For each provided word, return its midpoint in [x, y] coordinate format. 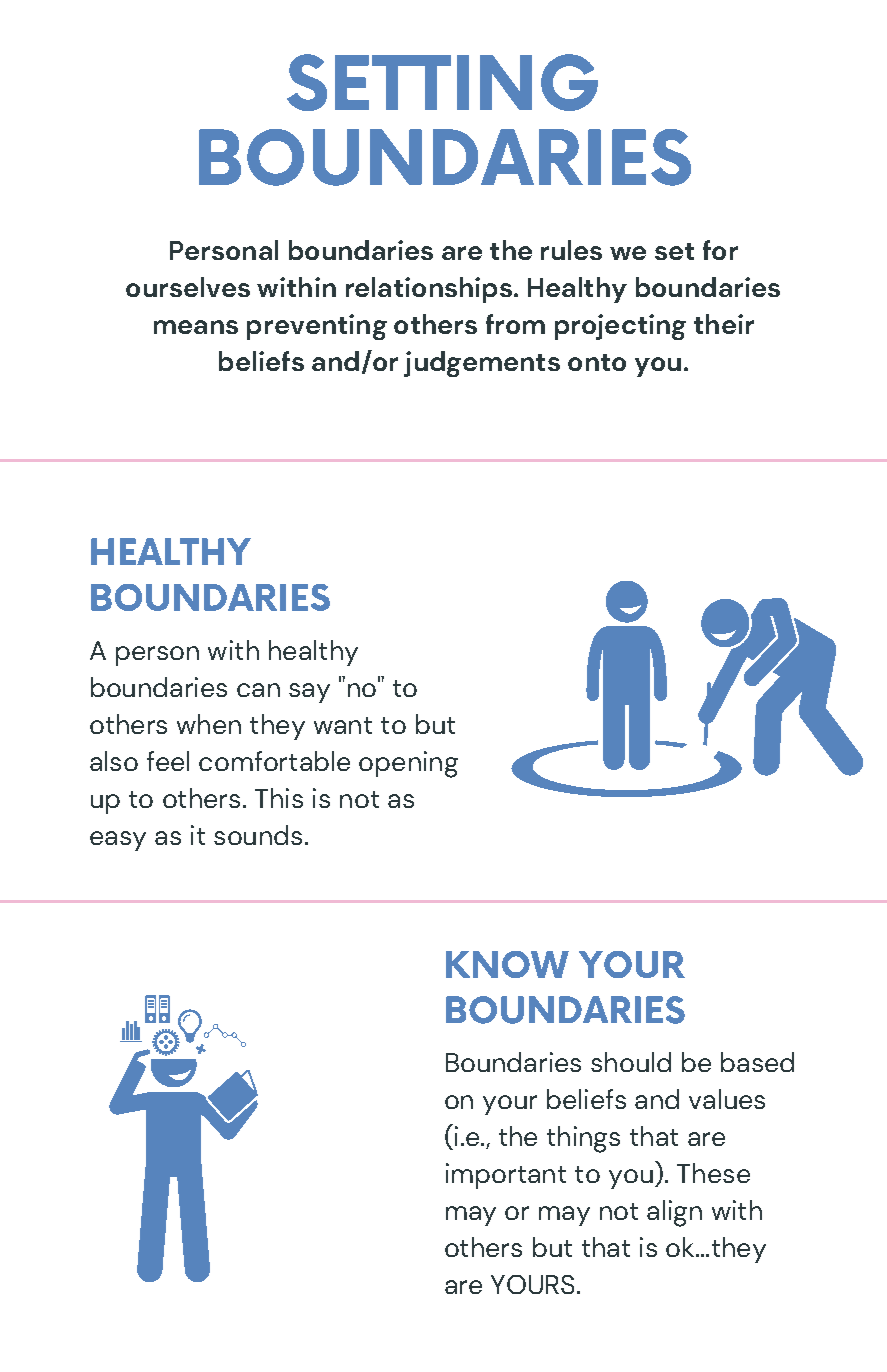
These [713, 1173]
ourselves [188, 287]
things [583, 1139]
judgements [482, 364]
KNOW [507, 964]
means [196, 327]
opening [408, 764]
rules [571, 250]
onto [597, 362]
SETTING [442, 82]
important [506, 1176]
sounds [258, 835]
